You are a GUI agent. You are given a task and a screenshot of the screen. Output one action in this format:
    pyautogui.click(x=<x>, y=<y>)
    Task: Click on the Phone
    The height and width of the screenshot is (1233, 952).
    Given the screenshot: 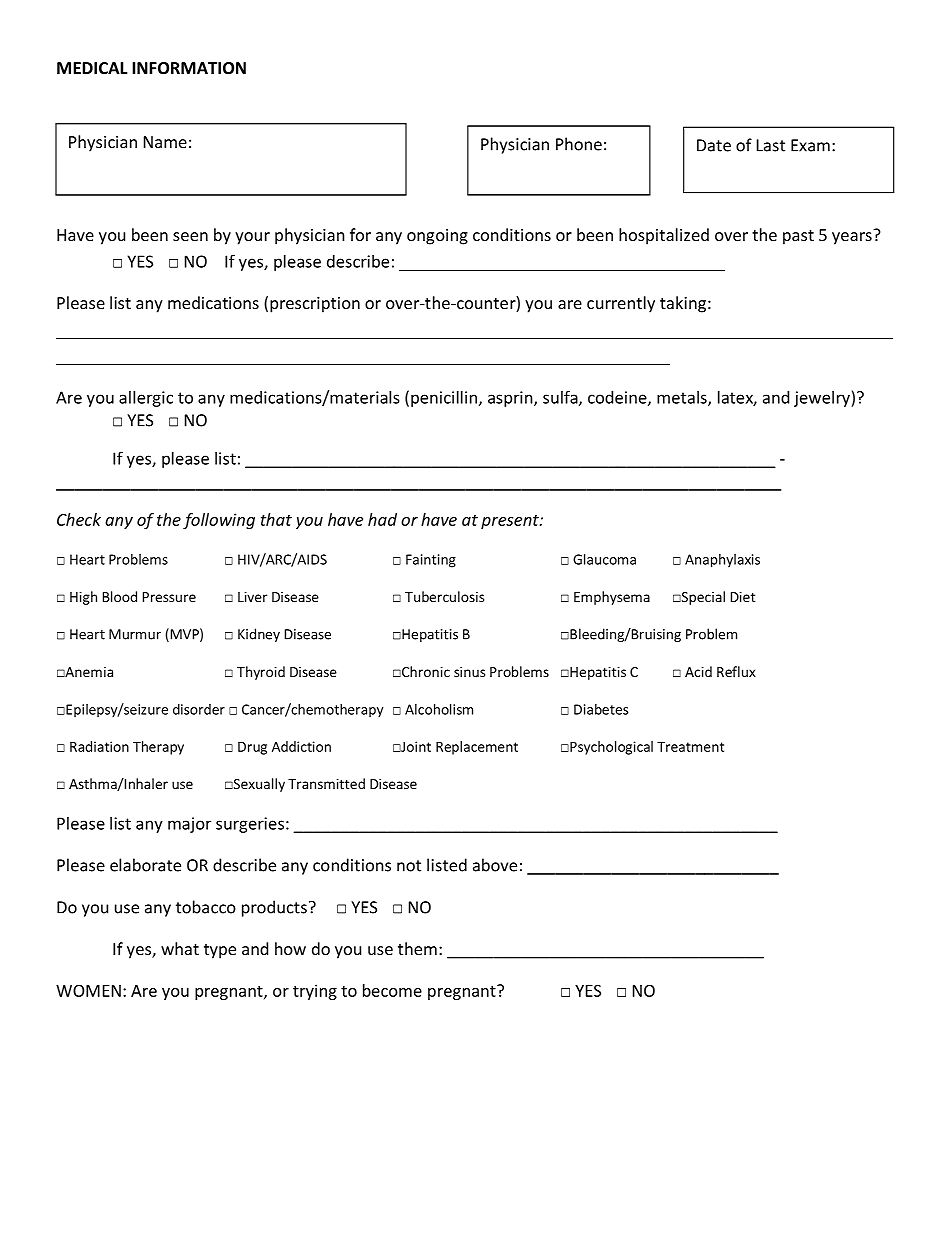 What is the action you would take?
    pyautogui.click(x=579, y=144)
